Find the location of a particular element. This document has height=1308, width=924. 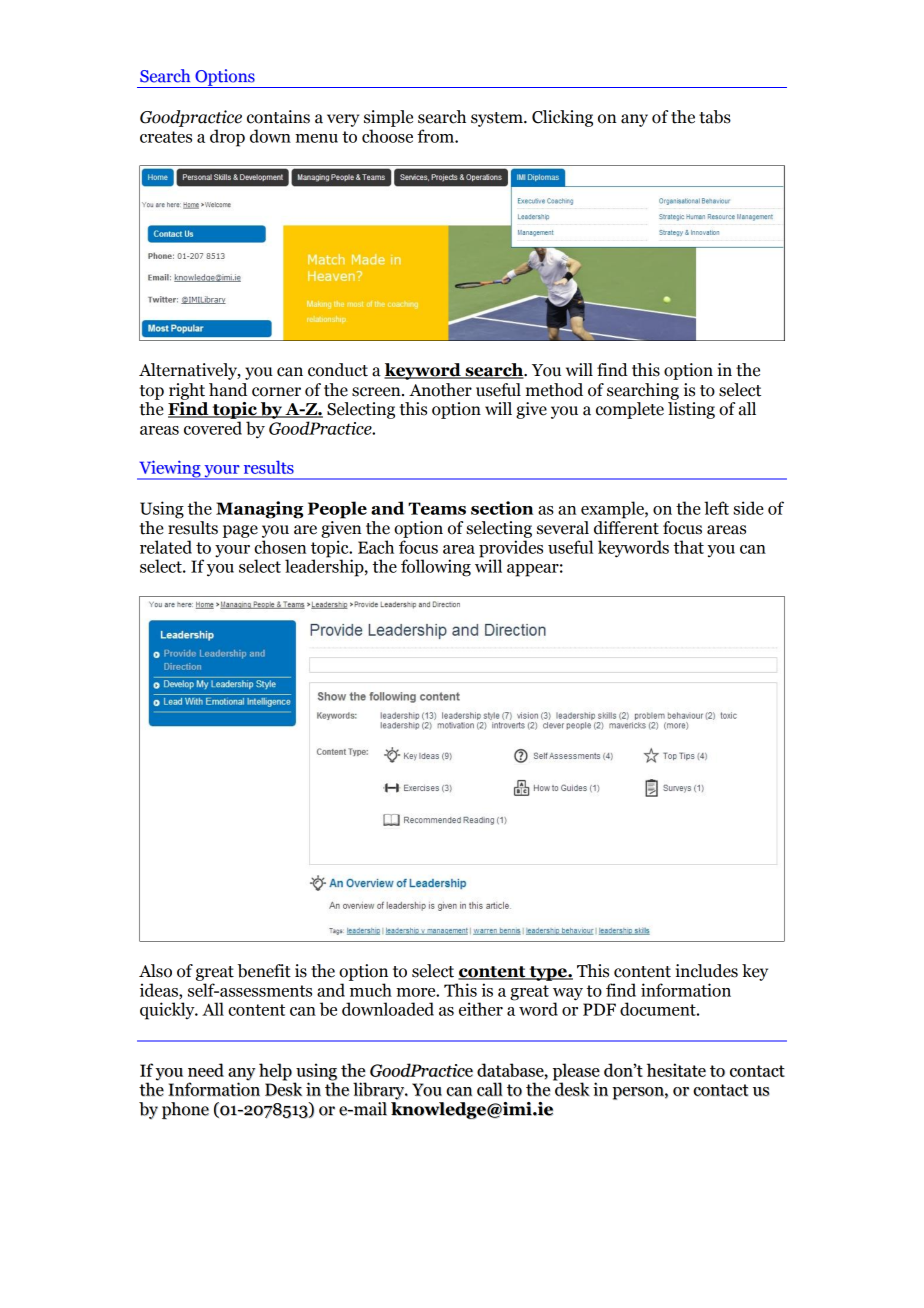

benefit is located at coordinates (264, 971).
